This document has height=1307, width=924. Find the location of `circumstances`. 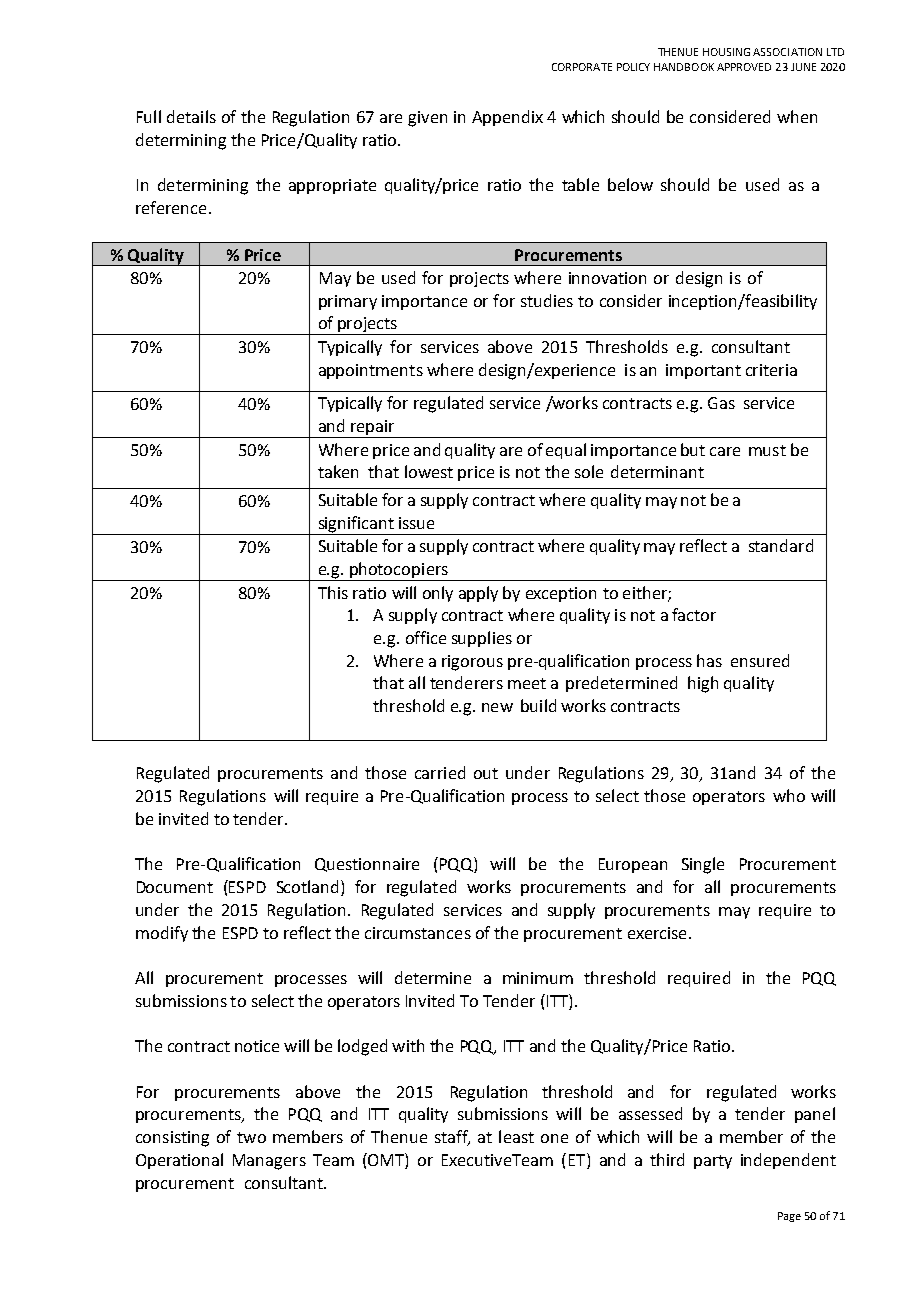

circumstances is located at coordinates (418, 933).
